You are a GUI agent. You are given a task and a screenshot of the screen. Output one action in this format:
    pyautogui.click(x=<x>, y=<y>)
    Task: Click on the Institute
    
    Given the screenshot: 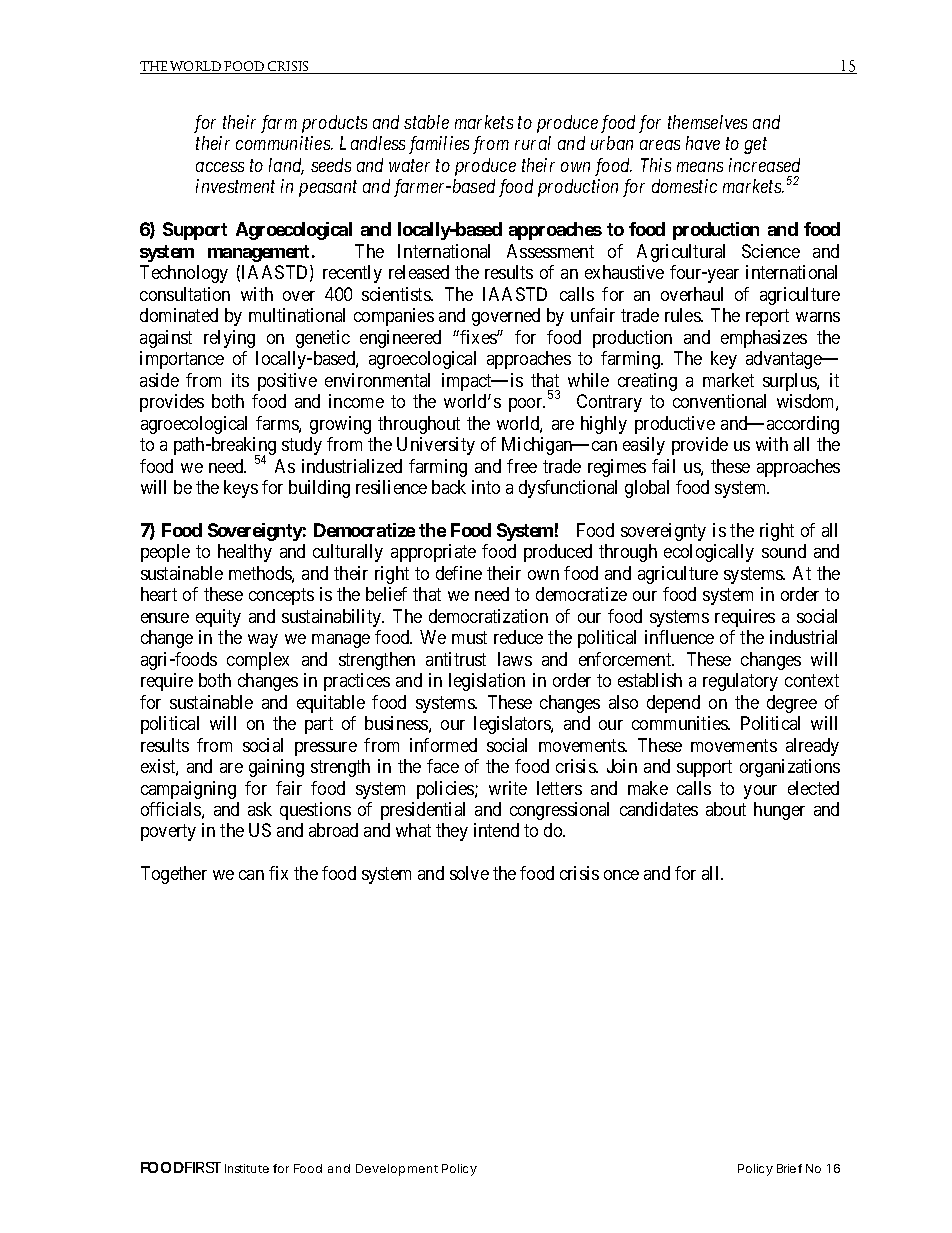 What is the action you would take?
    pyautogui.click(x=247, y=1168)
